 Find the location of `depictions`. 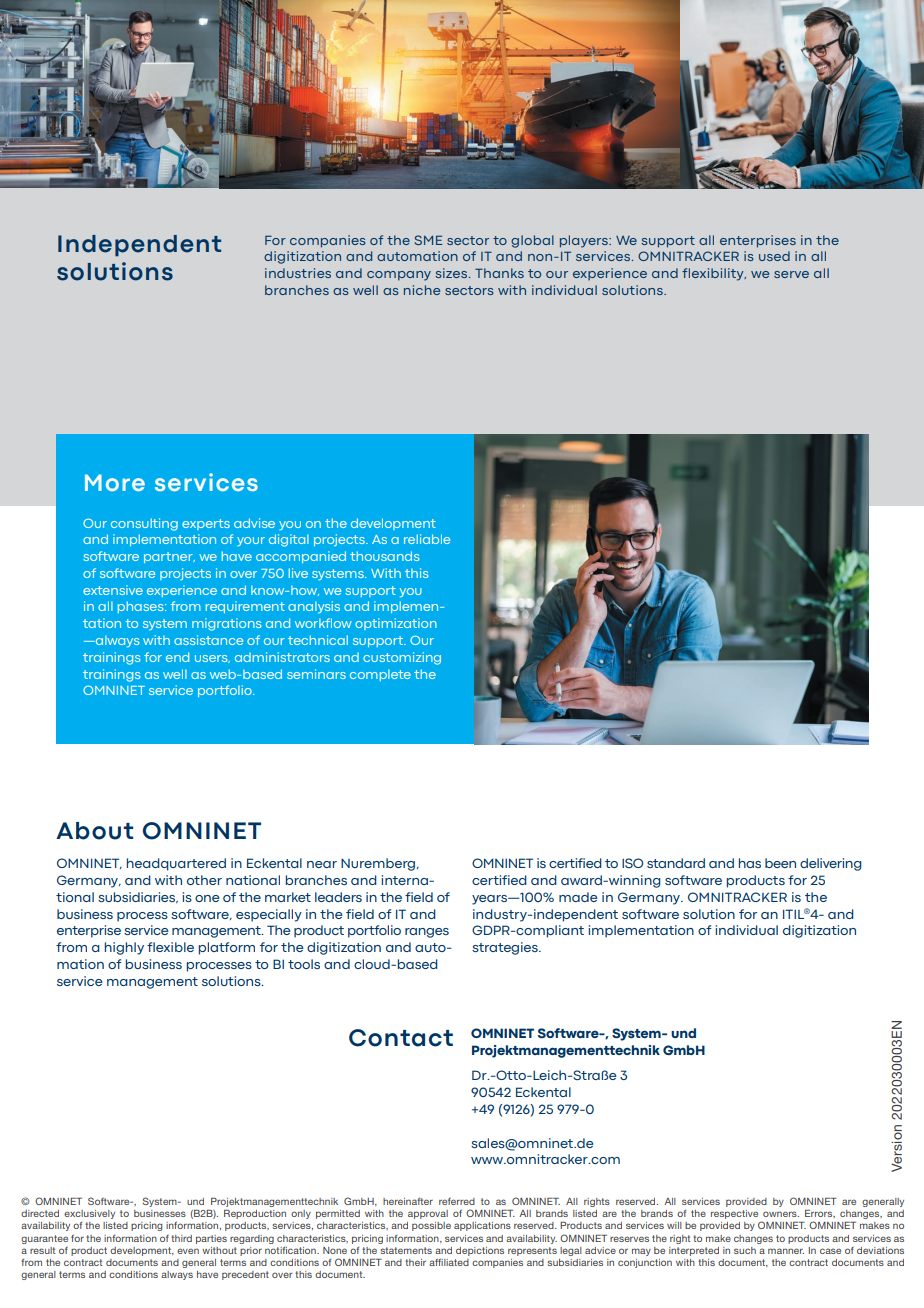

depictions is located at coordinates (480, 1251).
